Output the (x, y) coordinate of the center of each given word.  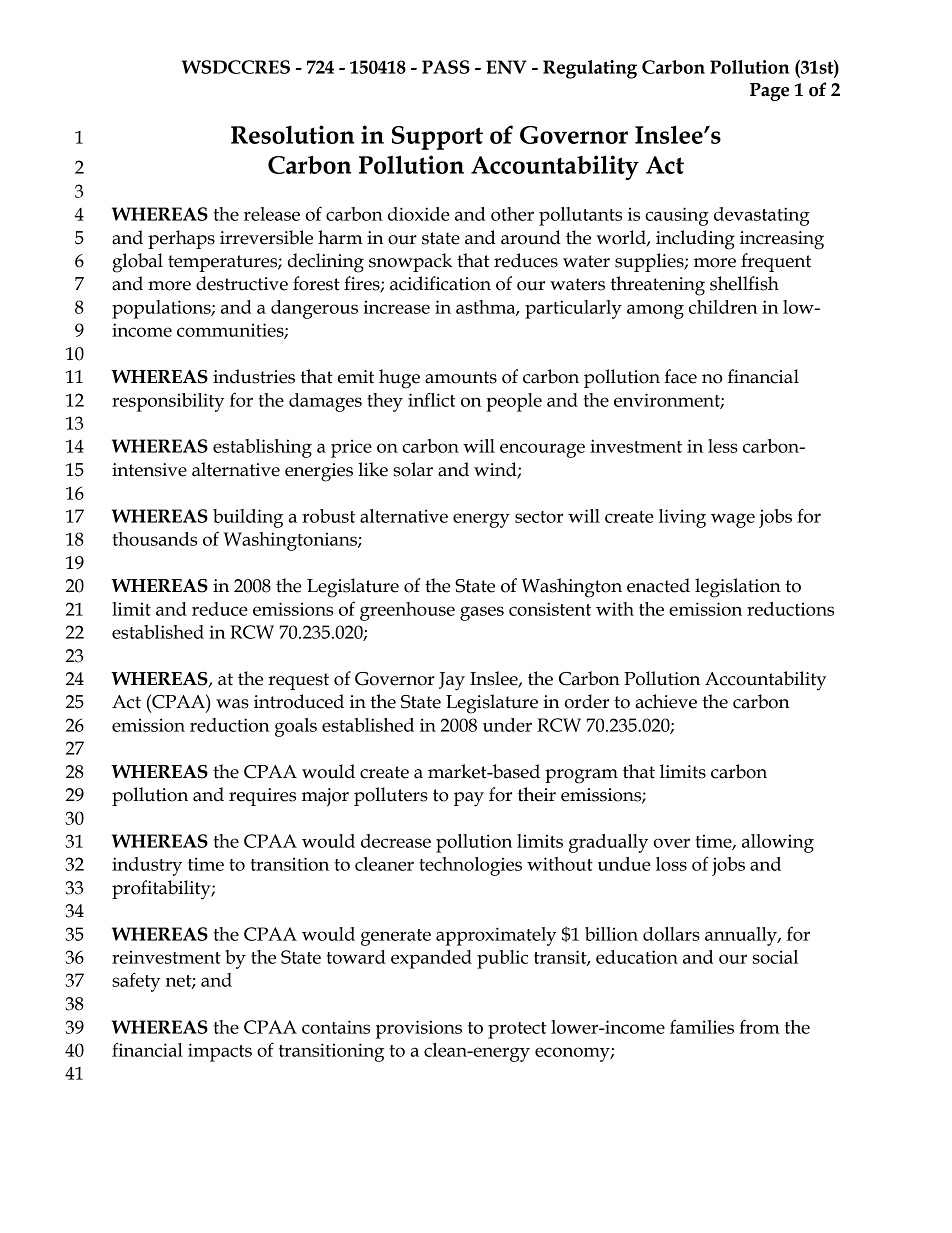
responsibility (168, 402)
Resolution (292, 134)
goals (296, 727)
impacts (220, 1052)
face (681, 376)
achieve (666, 701)
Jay (452, 681)
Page (769, 92)
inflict (431, 399)
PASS (446, 67)
